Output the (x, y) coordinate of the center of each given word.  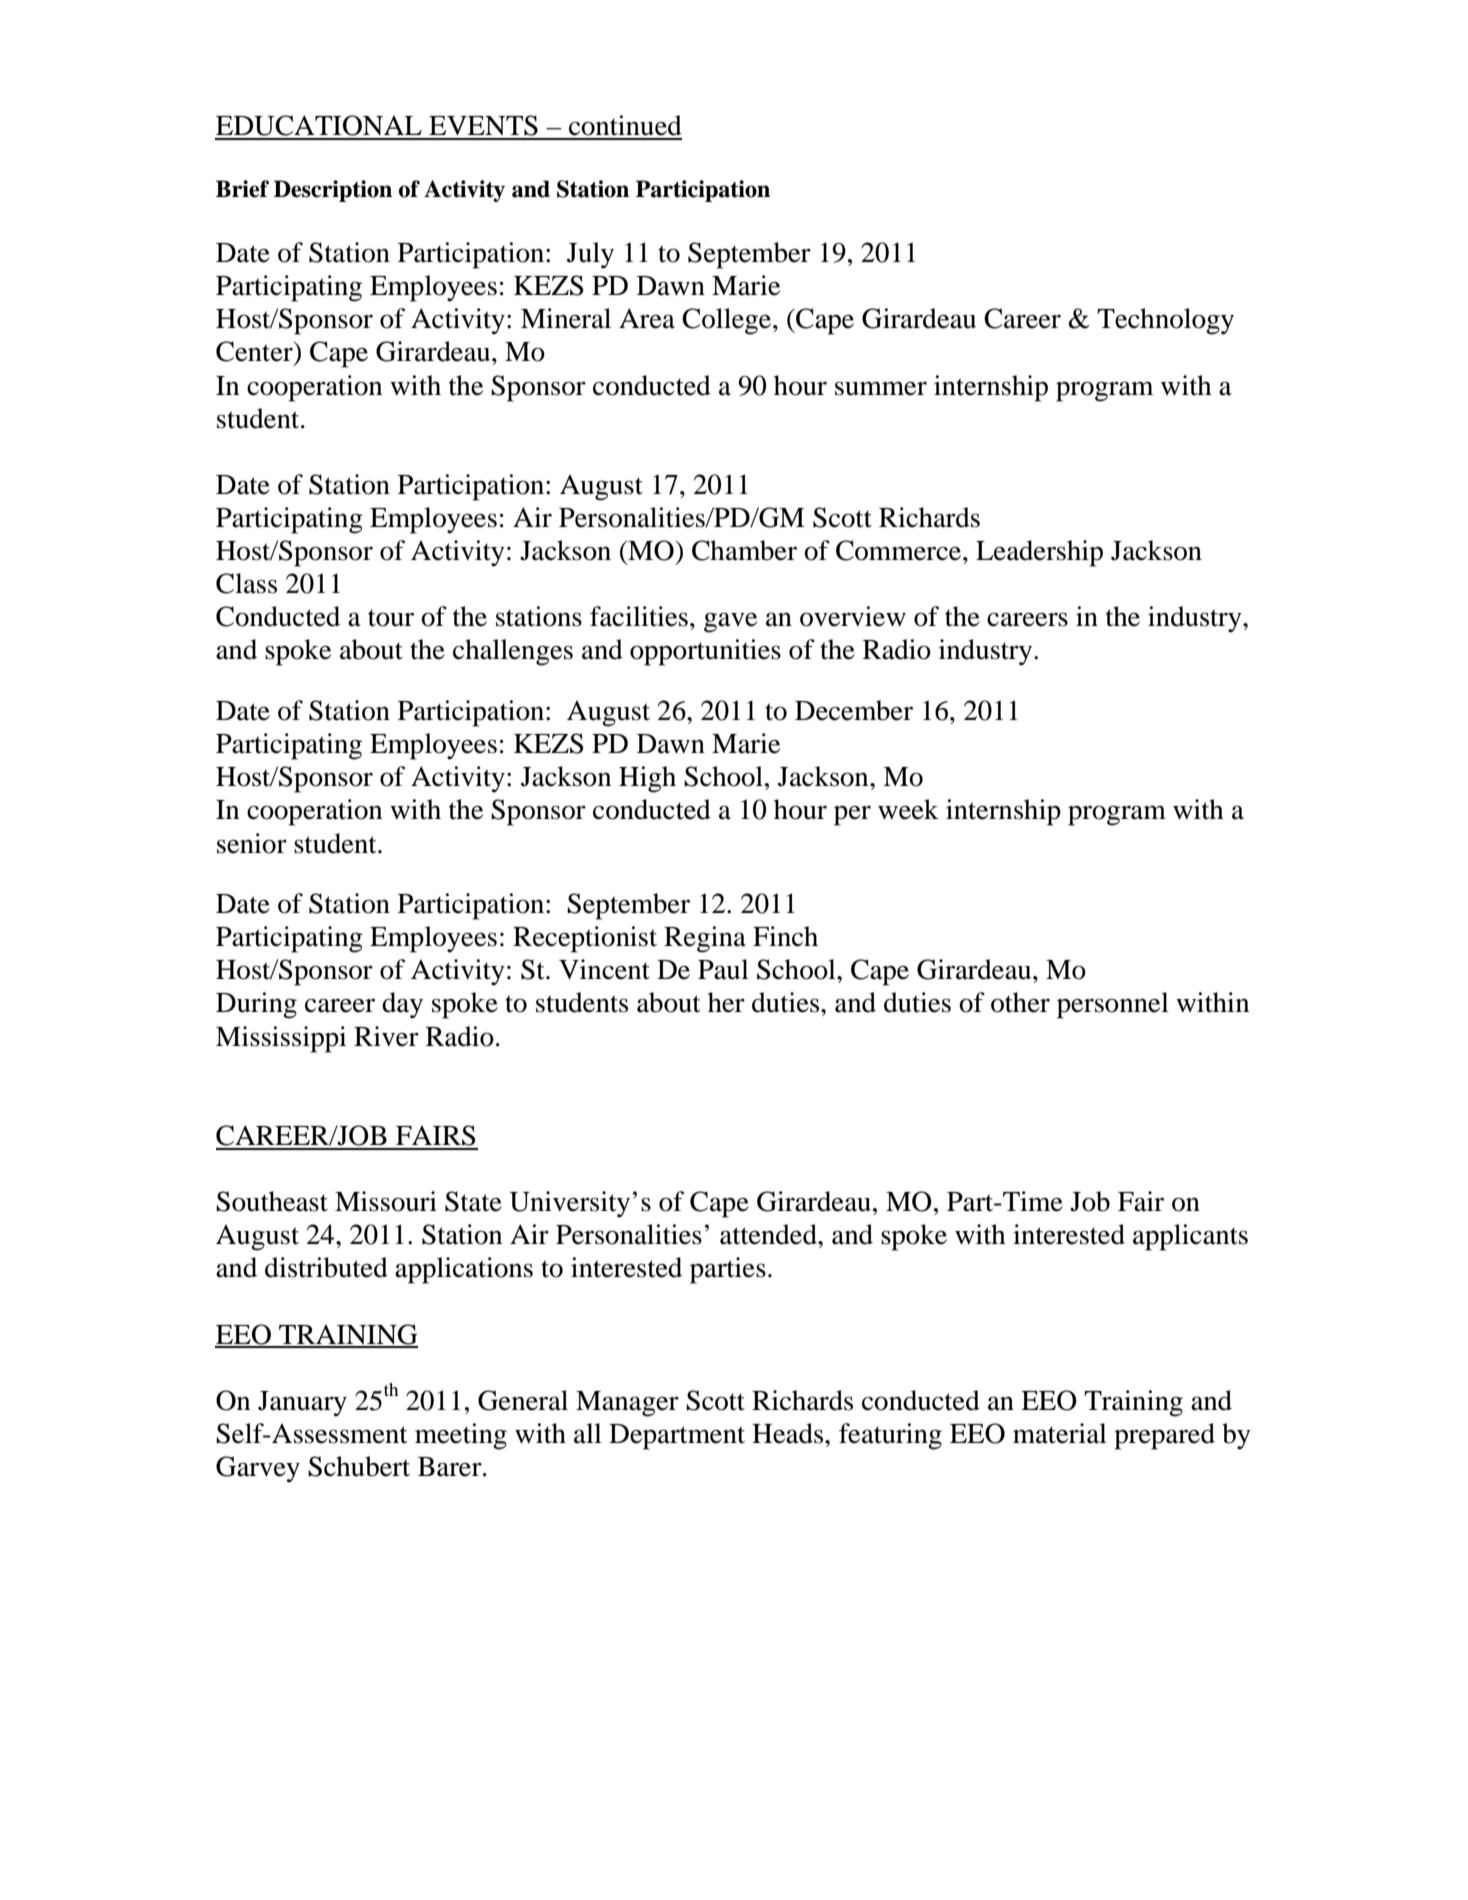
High (647, 779)
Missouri (386, 1201)
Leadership (1039, 553)
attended (769, 1234)
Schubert (359, 1466)
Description (333, 191)
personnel (1113, 1005)
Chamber (744, 550)
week (908, 809)
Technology (1165, 321)
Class (246, 583)
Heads (789, 1433)
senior (252, 843)
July (590, 255)
